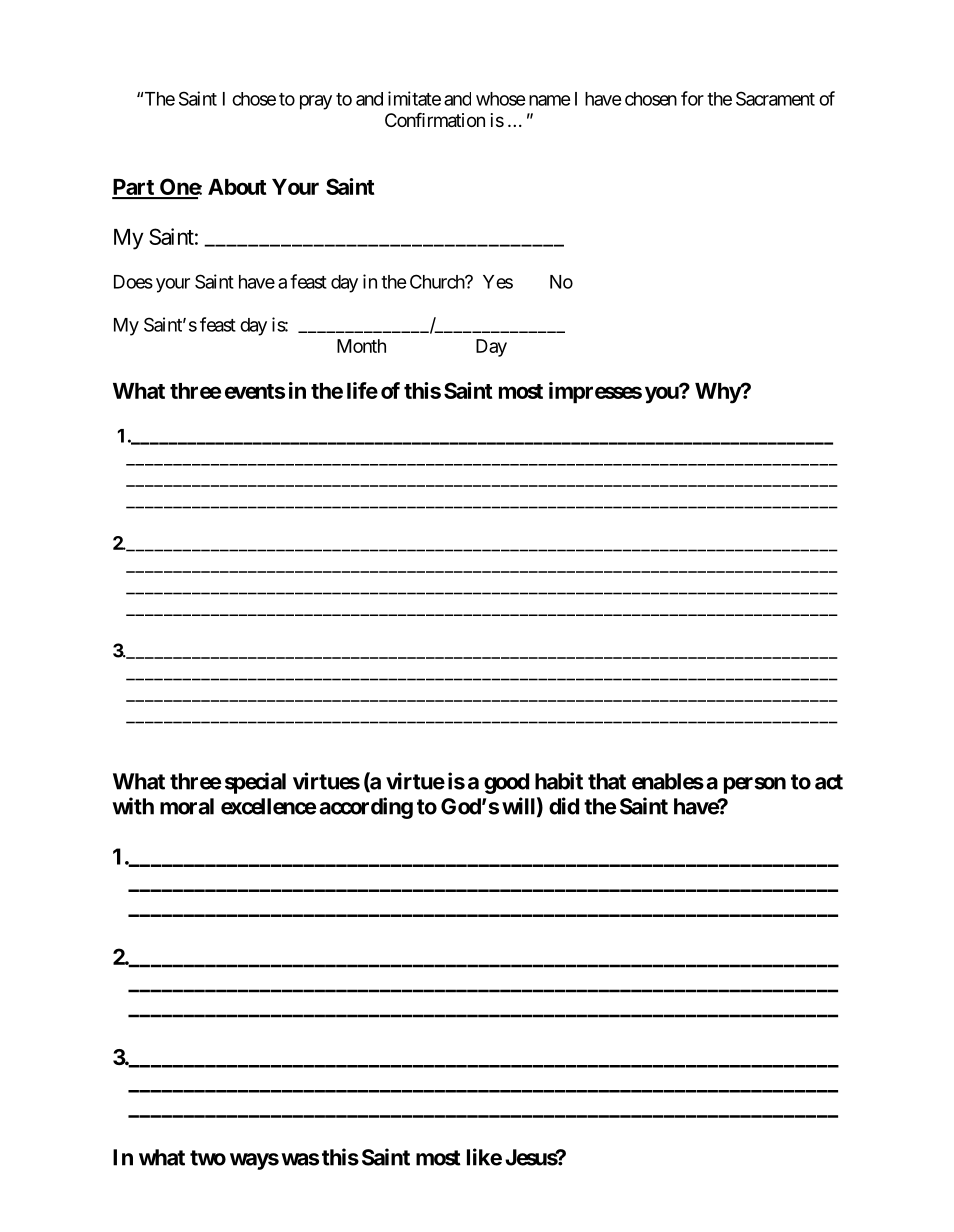 The height and width of the page is (1232, 954). I want to click on person, so click(755, 785).
